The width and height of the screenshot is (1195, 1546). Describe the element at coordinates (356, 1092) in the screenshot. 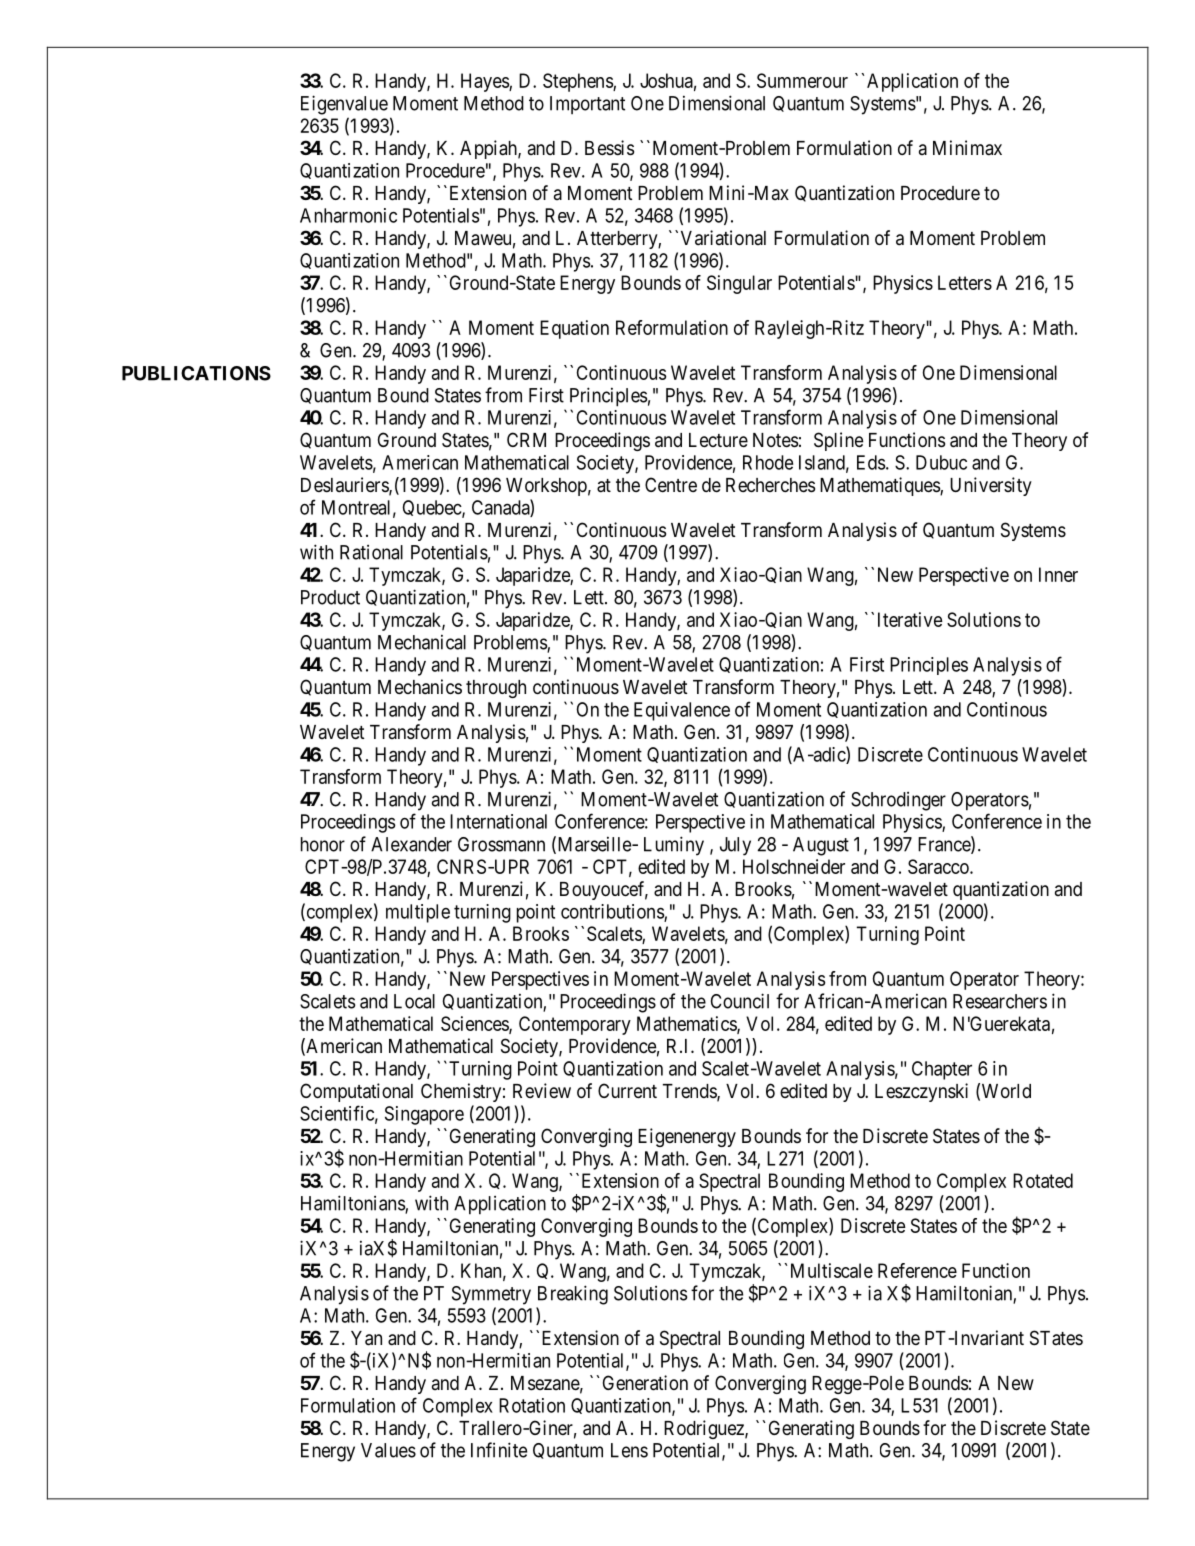

I see `Computational` at that location.
